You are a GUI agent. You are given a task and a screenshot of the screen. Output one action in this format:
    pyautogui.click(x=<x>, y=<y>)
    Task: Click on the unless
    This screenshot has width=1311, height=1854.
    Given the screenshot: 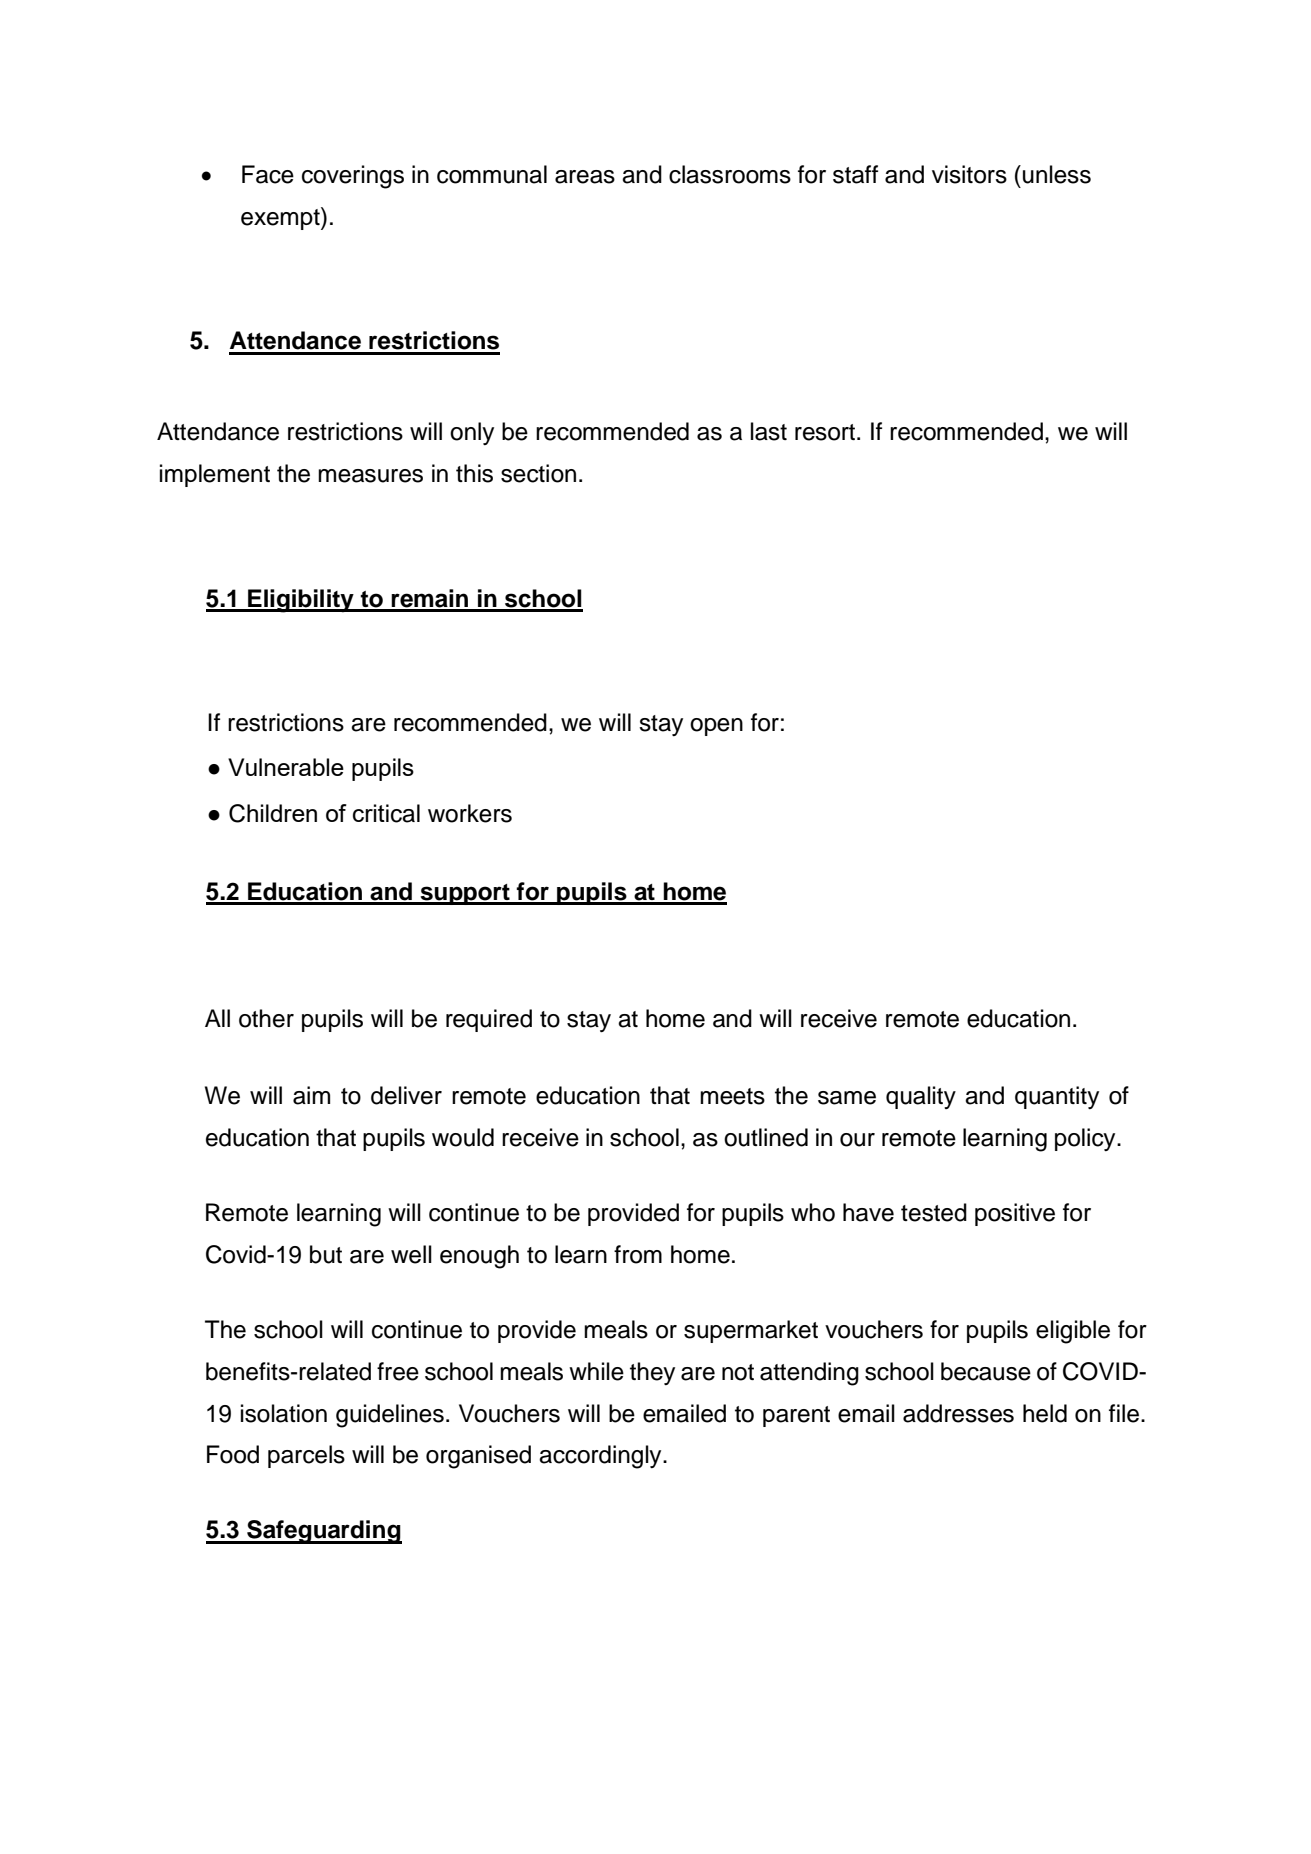 What is the action you would take?
    pyautogui.click(x=1057, y=174)
